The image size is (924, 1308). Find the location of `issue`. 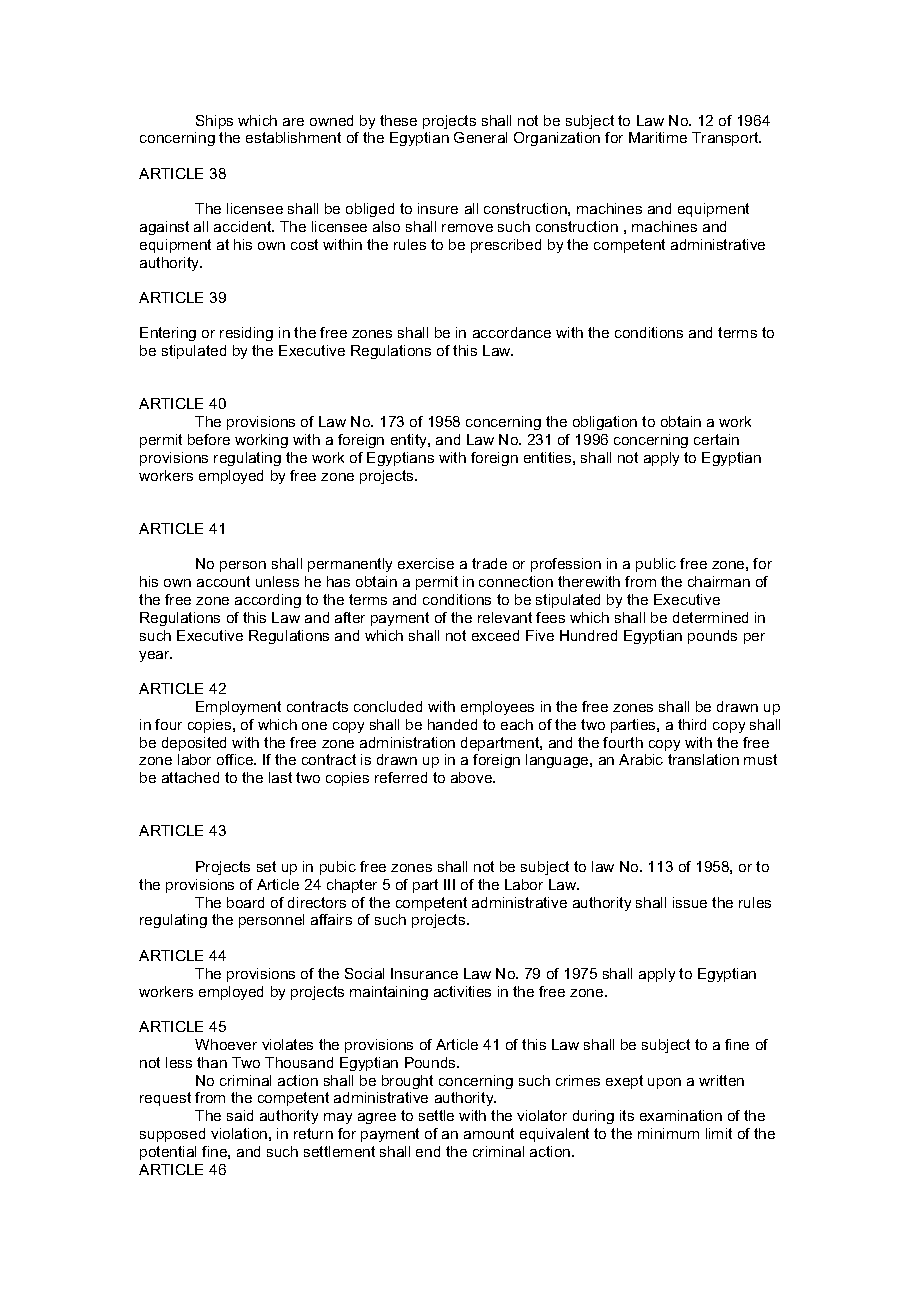

issue is located at coordinates (690, 902).
